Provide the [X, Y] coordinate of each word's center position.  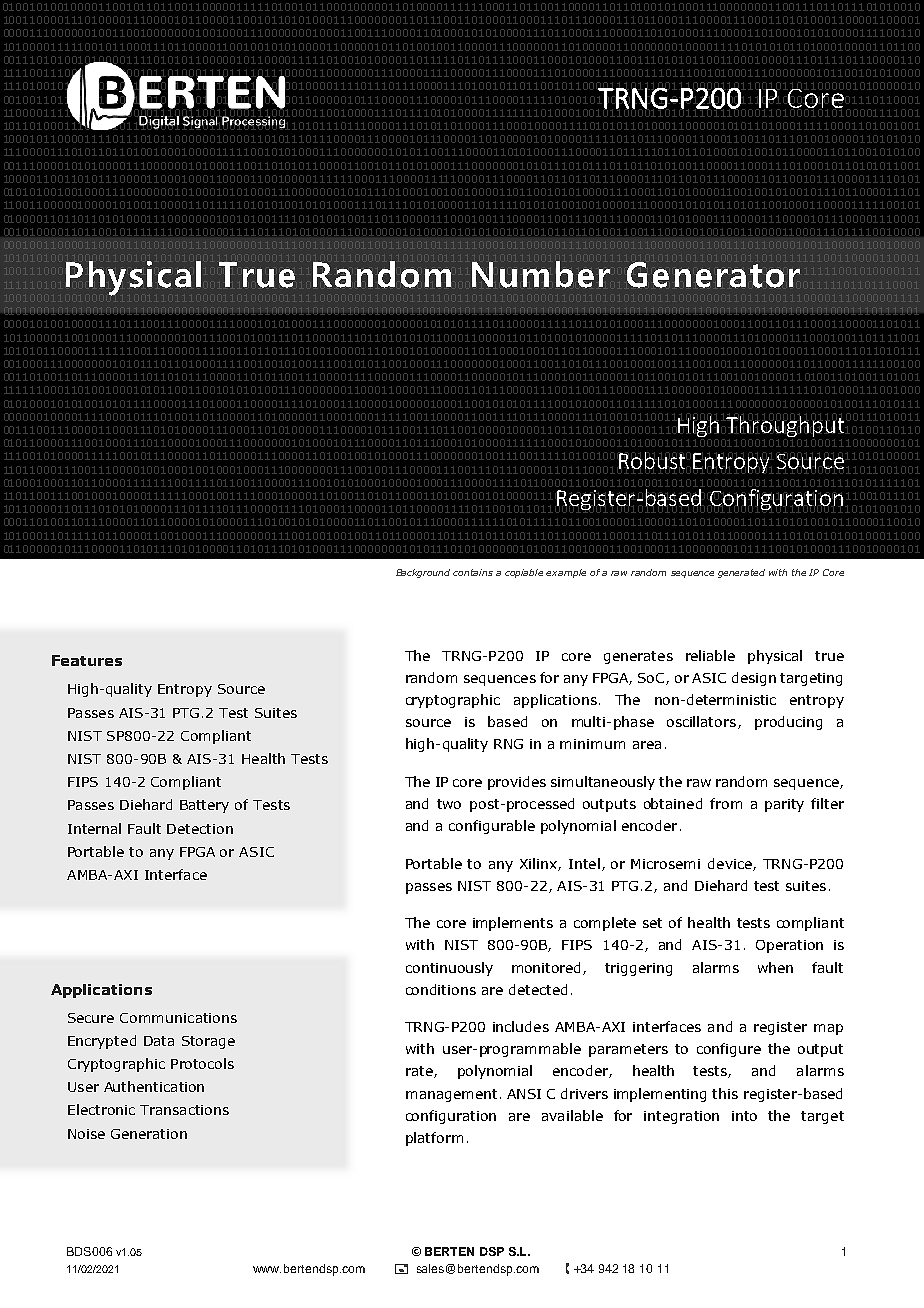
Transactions [184, 1110]
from [726, 803]
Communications [178, 1018]
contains [473, 572]
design [754, 679]
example [566, 573]
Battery [204, 806]
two [449, 804]
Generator [713, 275]
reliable [710, 655]
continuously [449, 969]
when [775, 967]
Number [541, 274]
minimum [592, 744]
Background [423, 573]
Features [87, 660]
